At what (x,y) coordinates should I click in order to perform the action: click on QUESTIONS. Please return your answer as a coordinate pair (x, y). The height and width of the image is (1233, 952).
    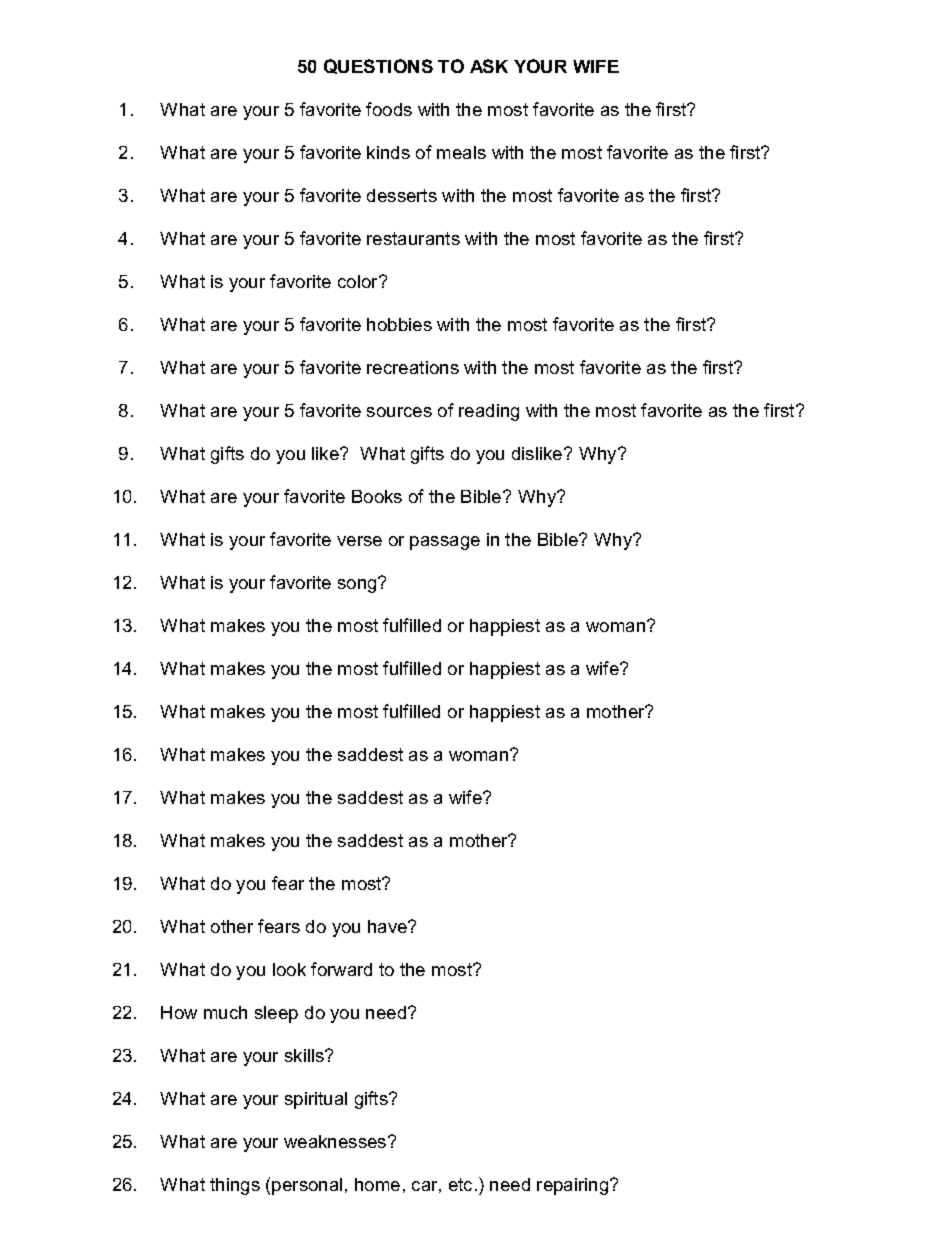
    Looking at the image, I should click on (378, 66).
